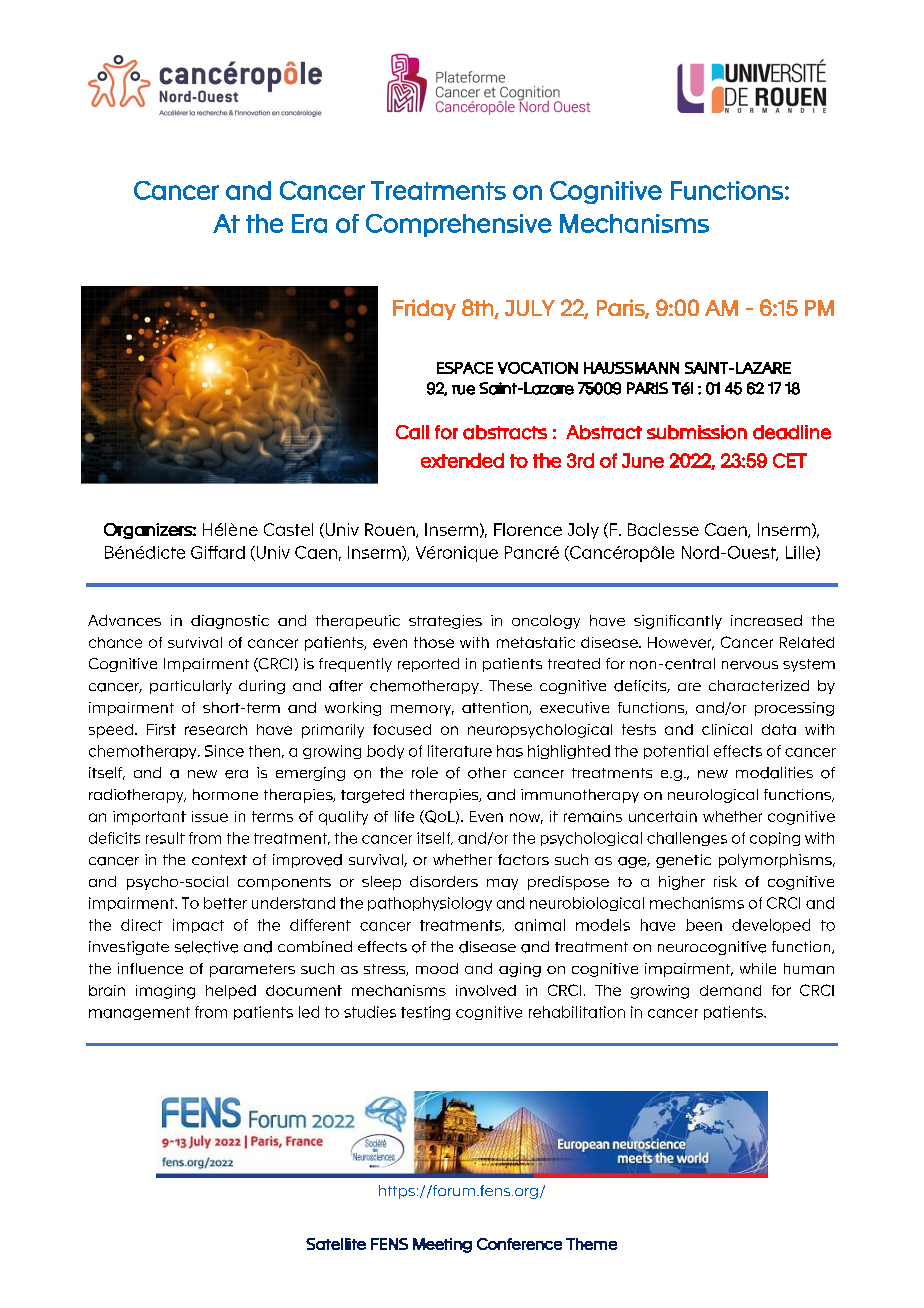  Describe the element at coordinates (437, 968) in the image. I see `mood` at that location.
